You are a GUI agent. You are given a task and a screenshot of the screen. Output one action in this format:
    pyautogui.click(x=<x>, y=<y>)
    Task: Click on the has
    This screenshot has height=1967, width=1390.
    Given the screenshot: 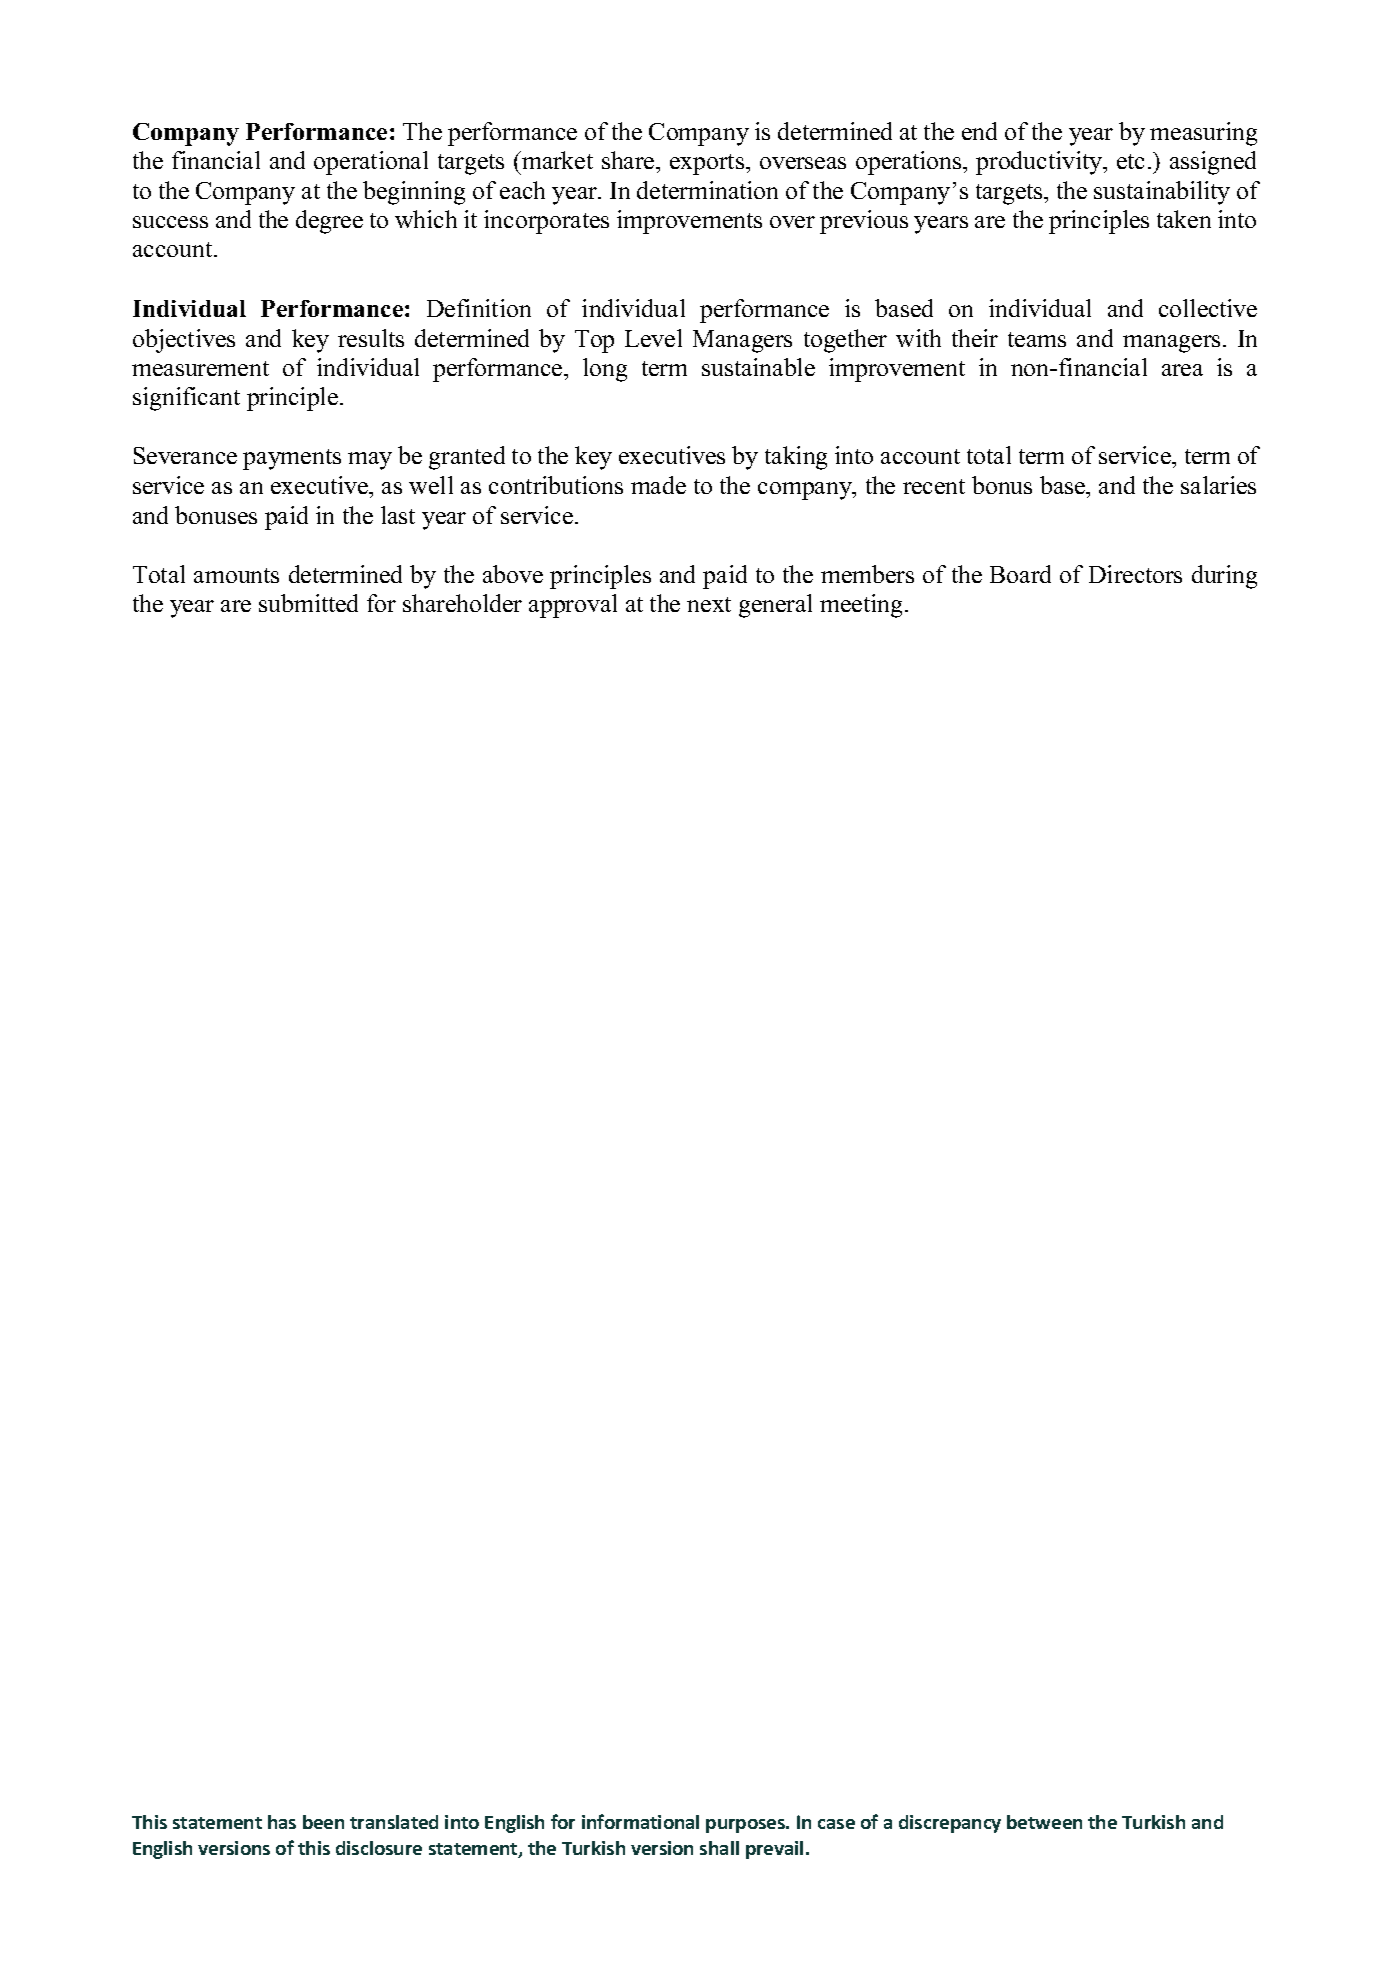 What is the action you would take?
    pyautogui.click(x=282, y=1822)
